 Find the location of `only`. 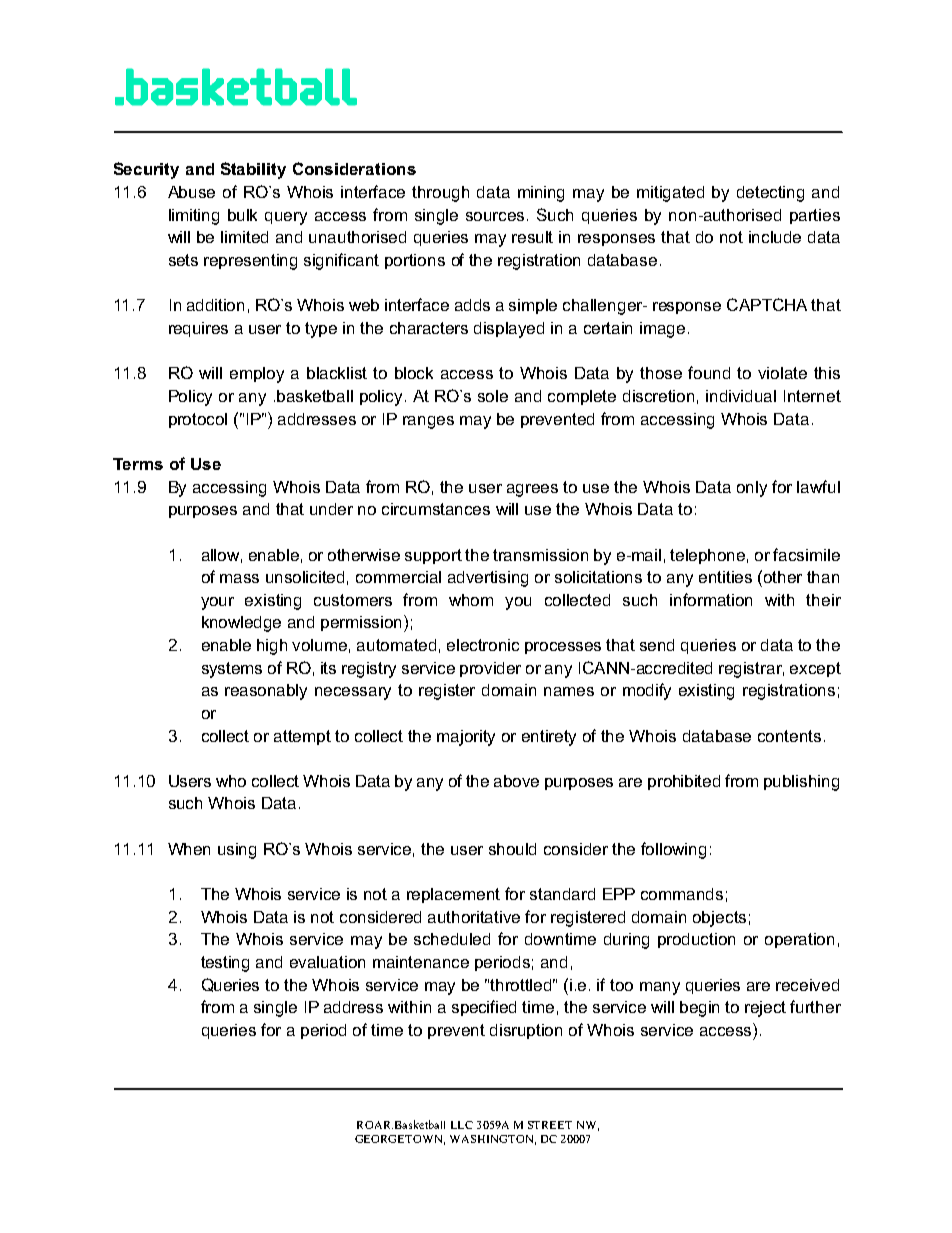

only is located at coordinates (752, 489).
